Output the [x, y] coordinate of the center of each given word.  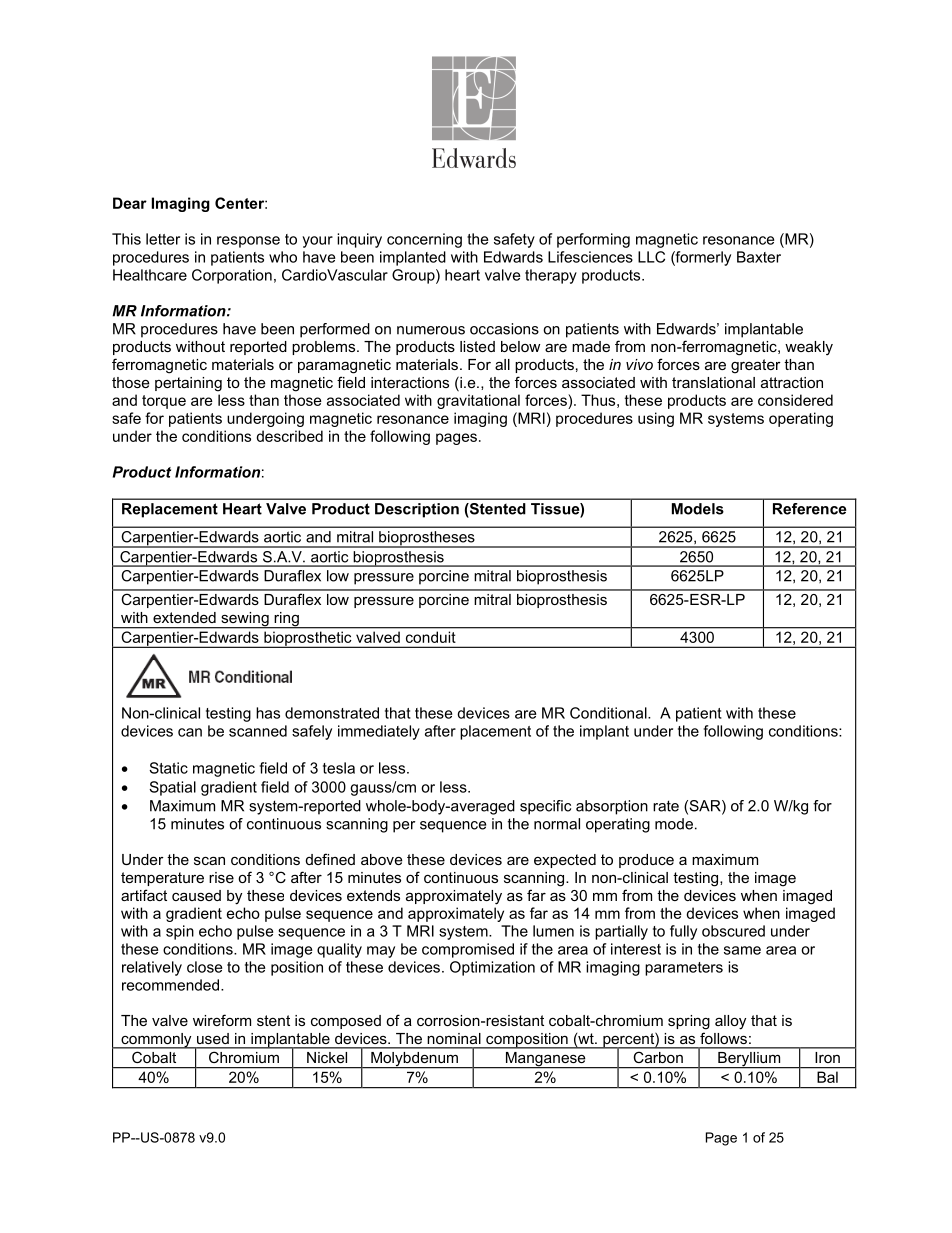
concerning [424, 240]
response [248, 242]
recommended [172, 985]
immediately [379, 732]
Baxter [759, 257]
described [289, 436]
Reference [810, 509]
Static [168, 768]
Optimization [492, 968]
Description [417, 510]
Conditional [609, 713]
